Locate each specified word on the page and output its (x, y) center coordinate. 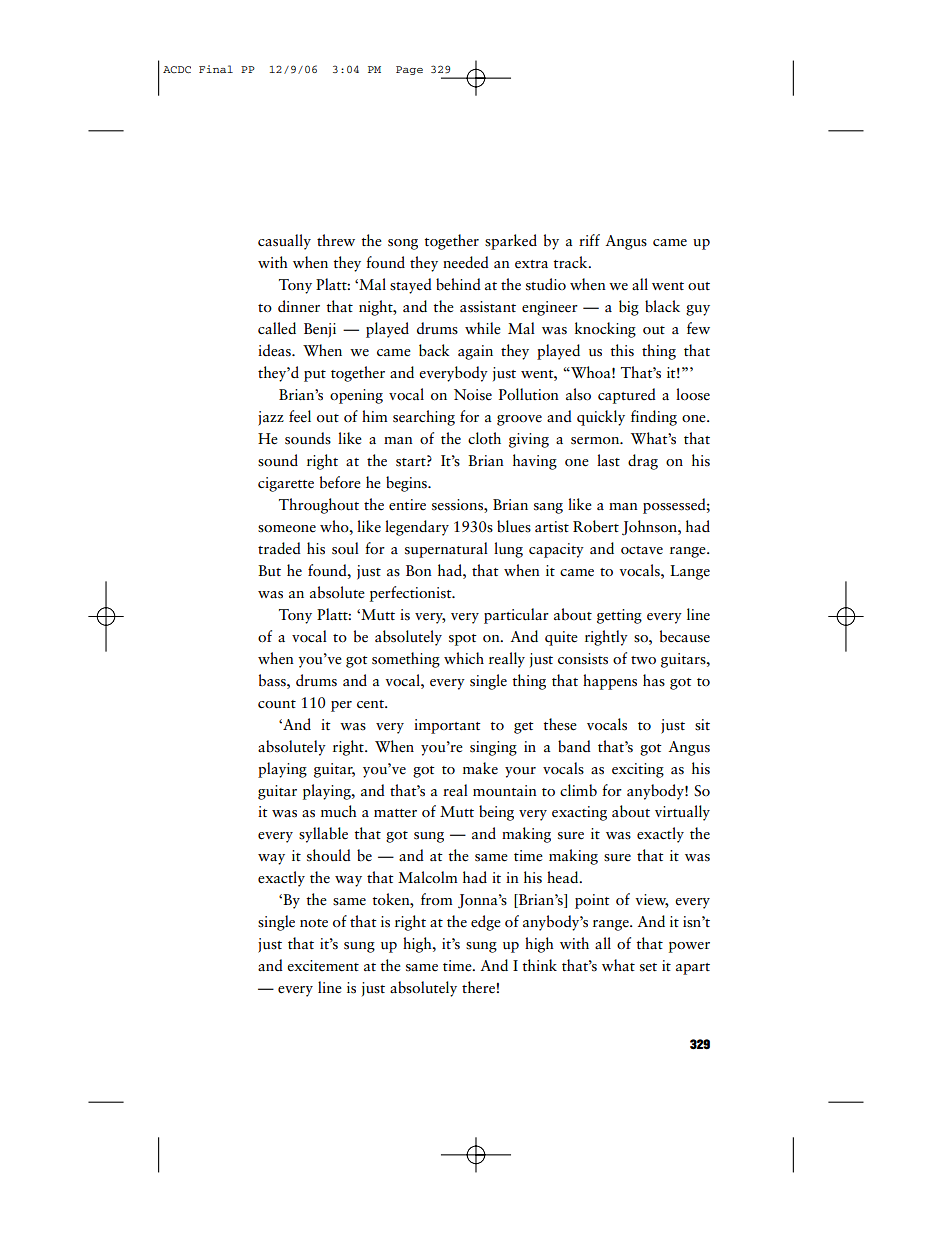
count (277, 704)
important (447, 726)
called (277, 328)
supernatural (446, 550)
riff (589, 240)
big (629, 308)
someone (287, 529)
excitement (323, 966)
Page (409, 70)
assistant (488, 307)
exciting (638, 770)
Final (216, 69)
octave (642, 550)
